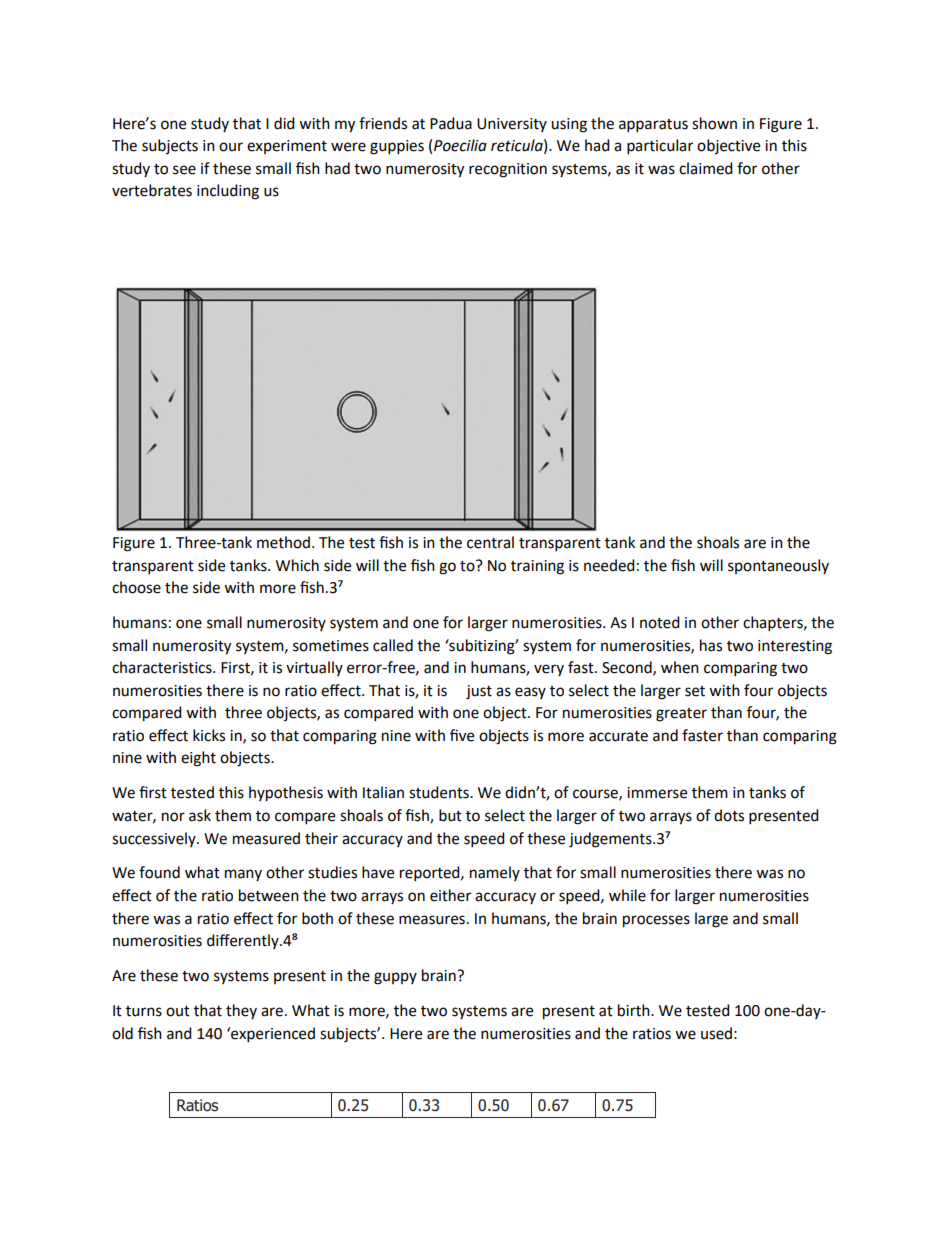  What do you see at coordinates (460, 145) in the screenshot?
I see `Poecilia` at bounding box center [460, 145].
